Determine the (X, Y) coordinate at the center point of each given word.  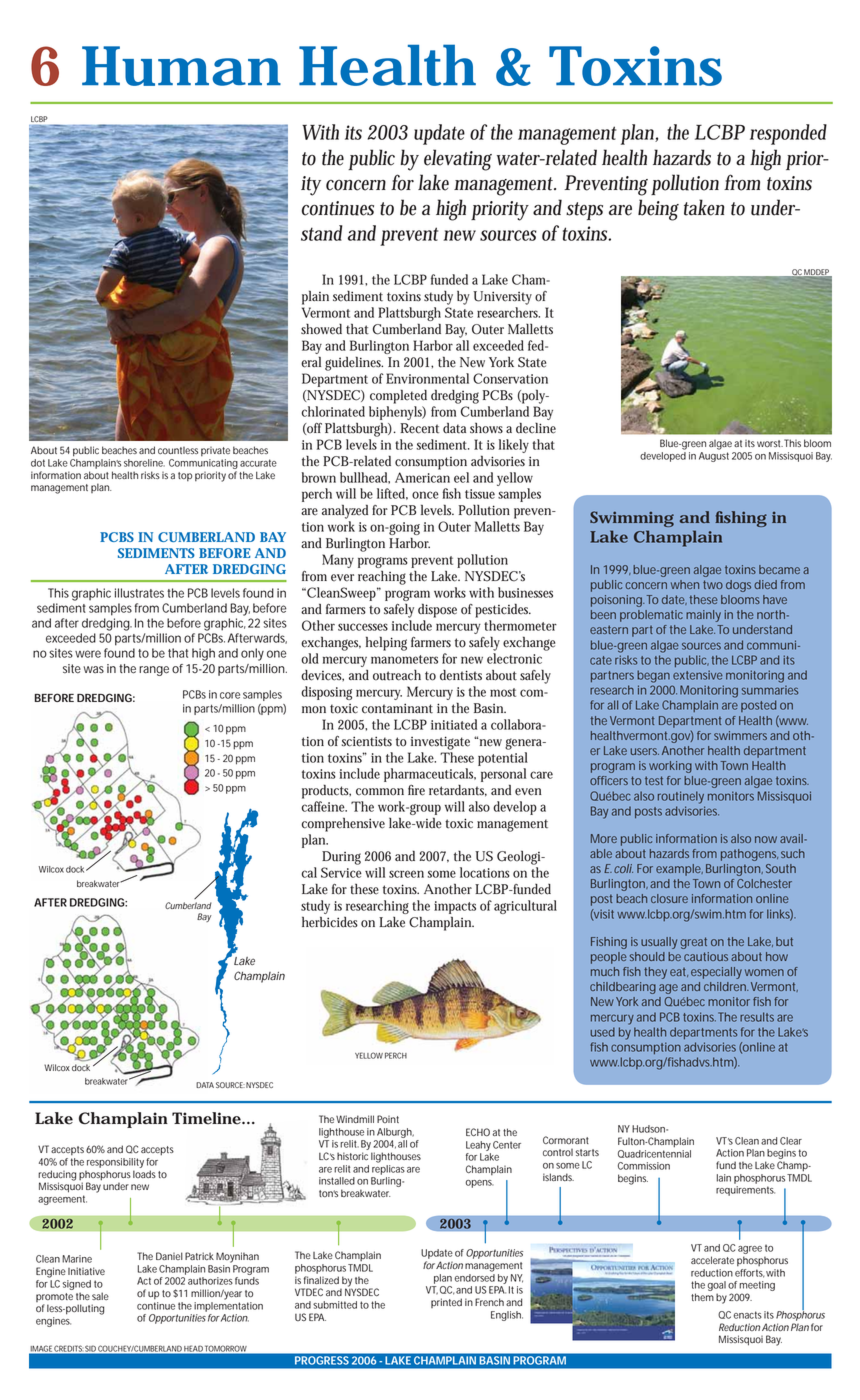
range (154, 671)
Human (181, 66)
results (757, 1017)
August (714, 457)
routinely (681, 797)
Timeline (207, 1118)
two (713, 584)
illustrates (139, 593)
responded (788, 134)
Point (388, 1119)
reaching (382, 577)
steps (584, 211)
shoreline (144, 463)
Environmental (427, 378)
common (380, 792)
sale (100, 1296)
